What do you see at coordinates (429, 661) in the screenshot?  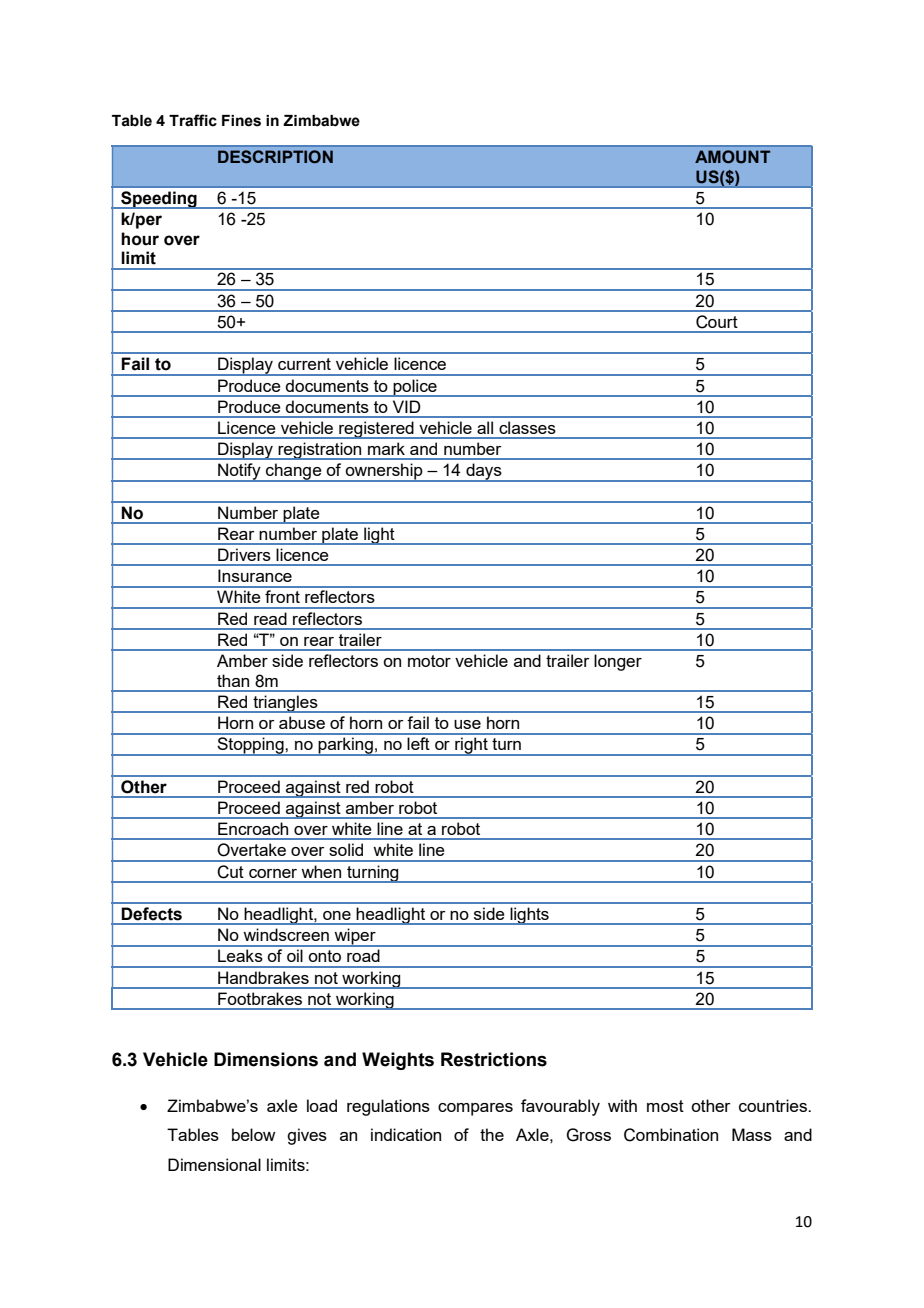 I see `motor` at bounding box center [429, 661].
